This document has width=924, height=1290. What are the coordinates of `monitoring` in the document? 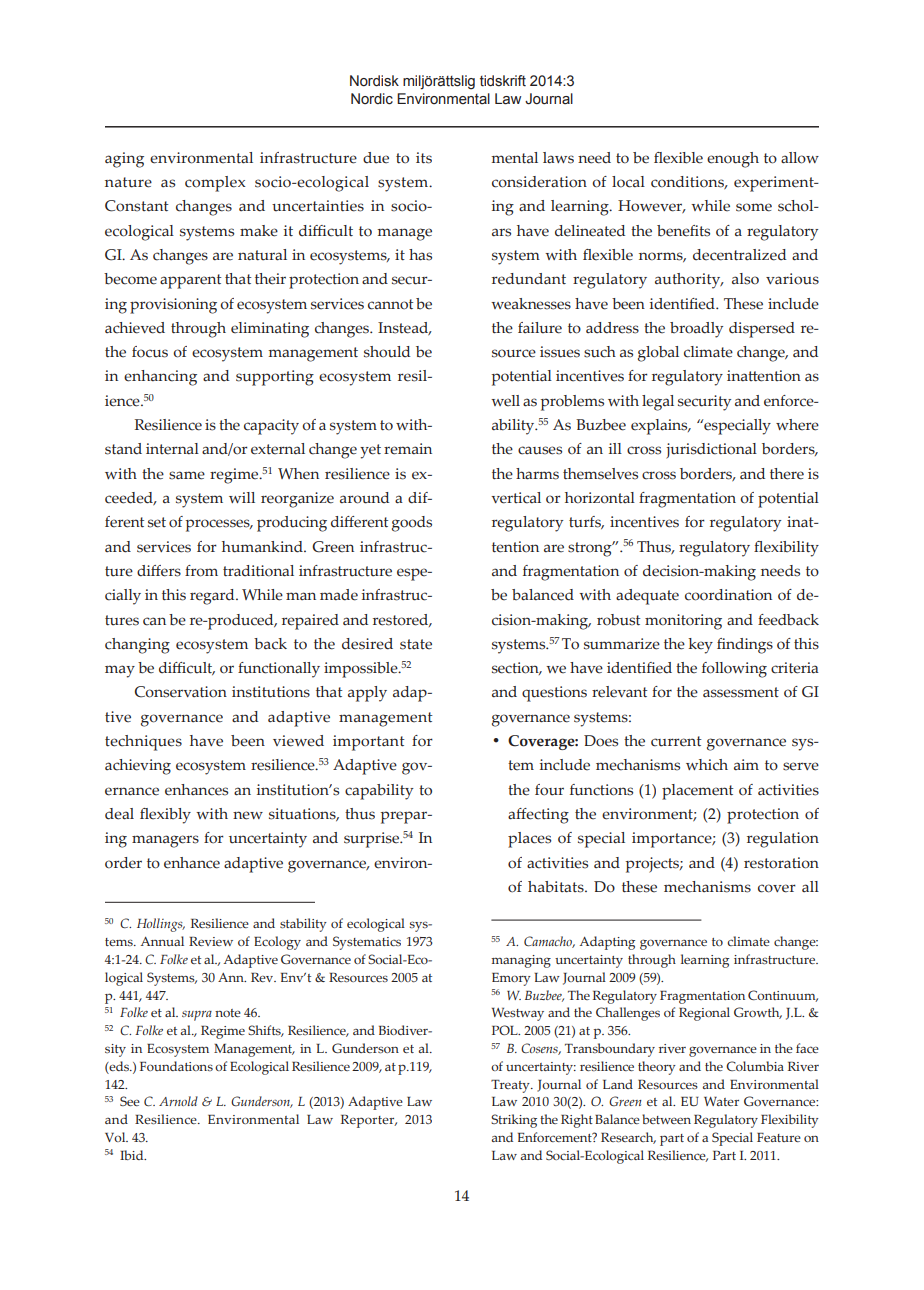 It's located at (683, 622).
